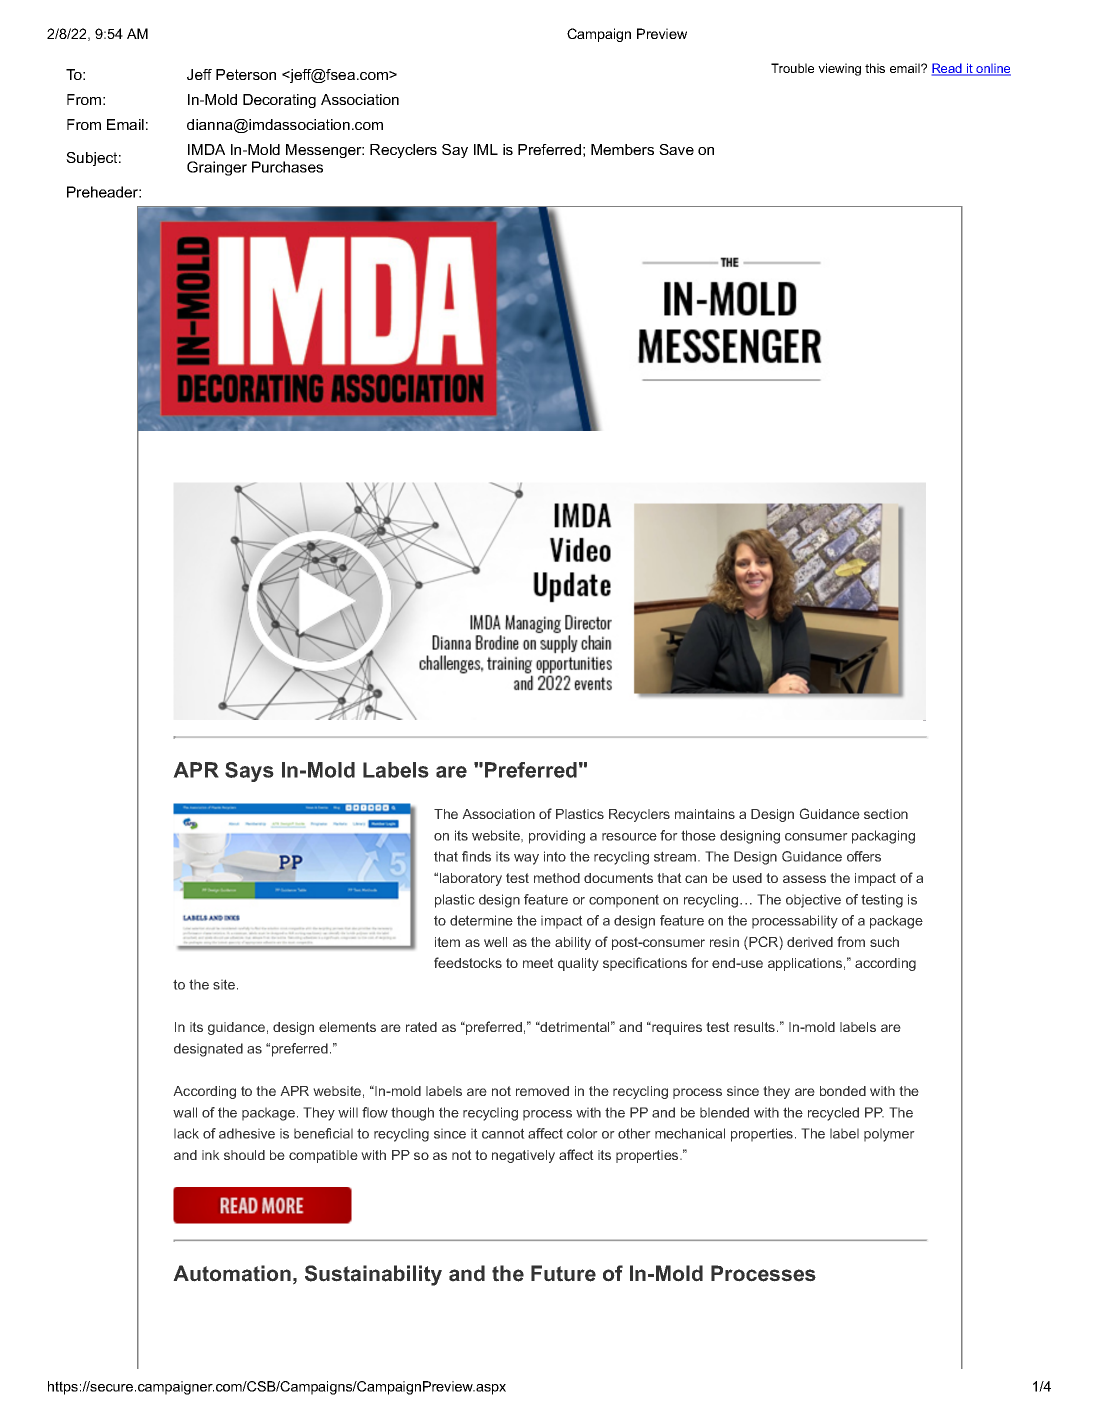  I want to click on quality, so click(578, 964).
